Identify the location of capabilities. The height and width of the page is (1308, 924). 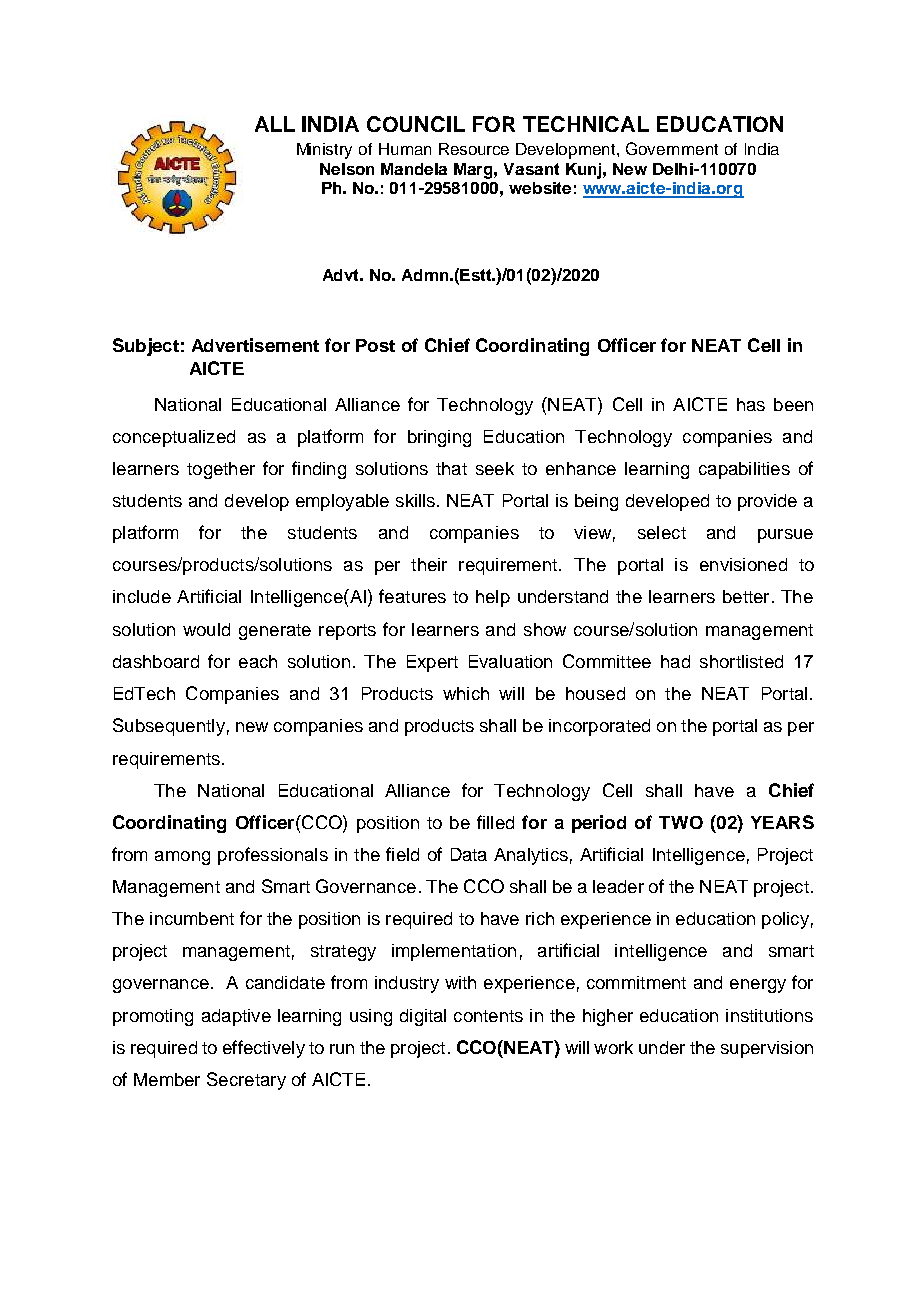
(744, 470).
